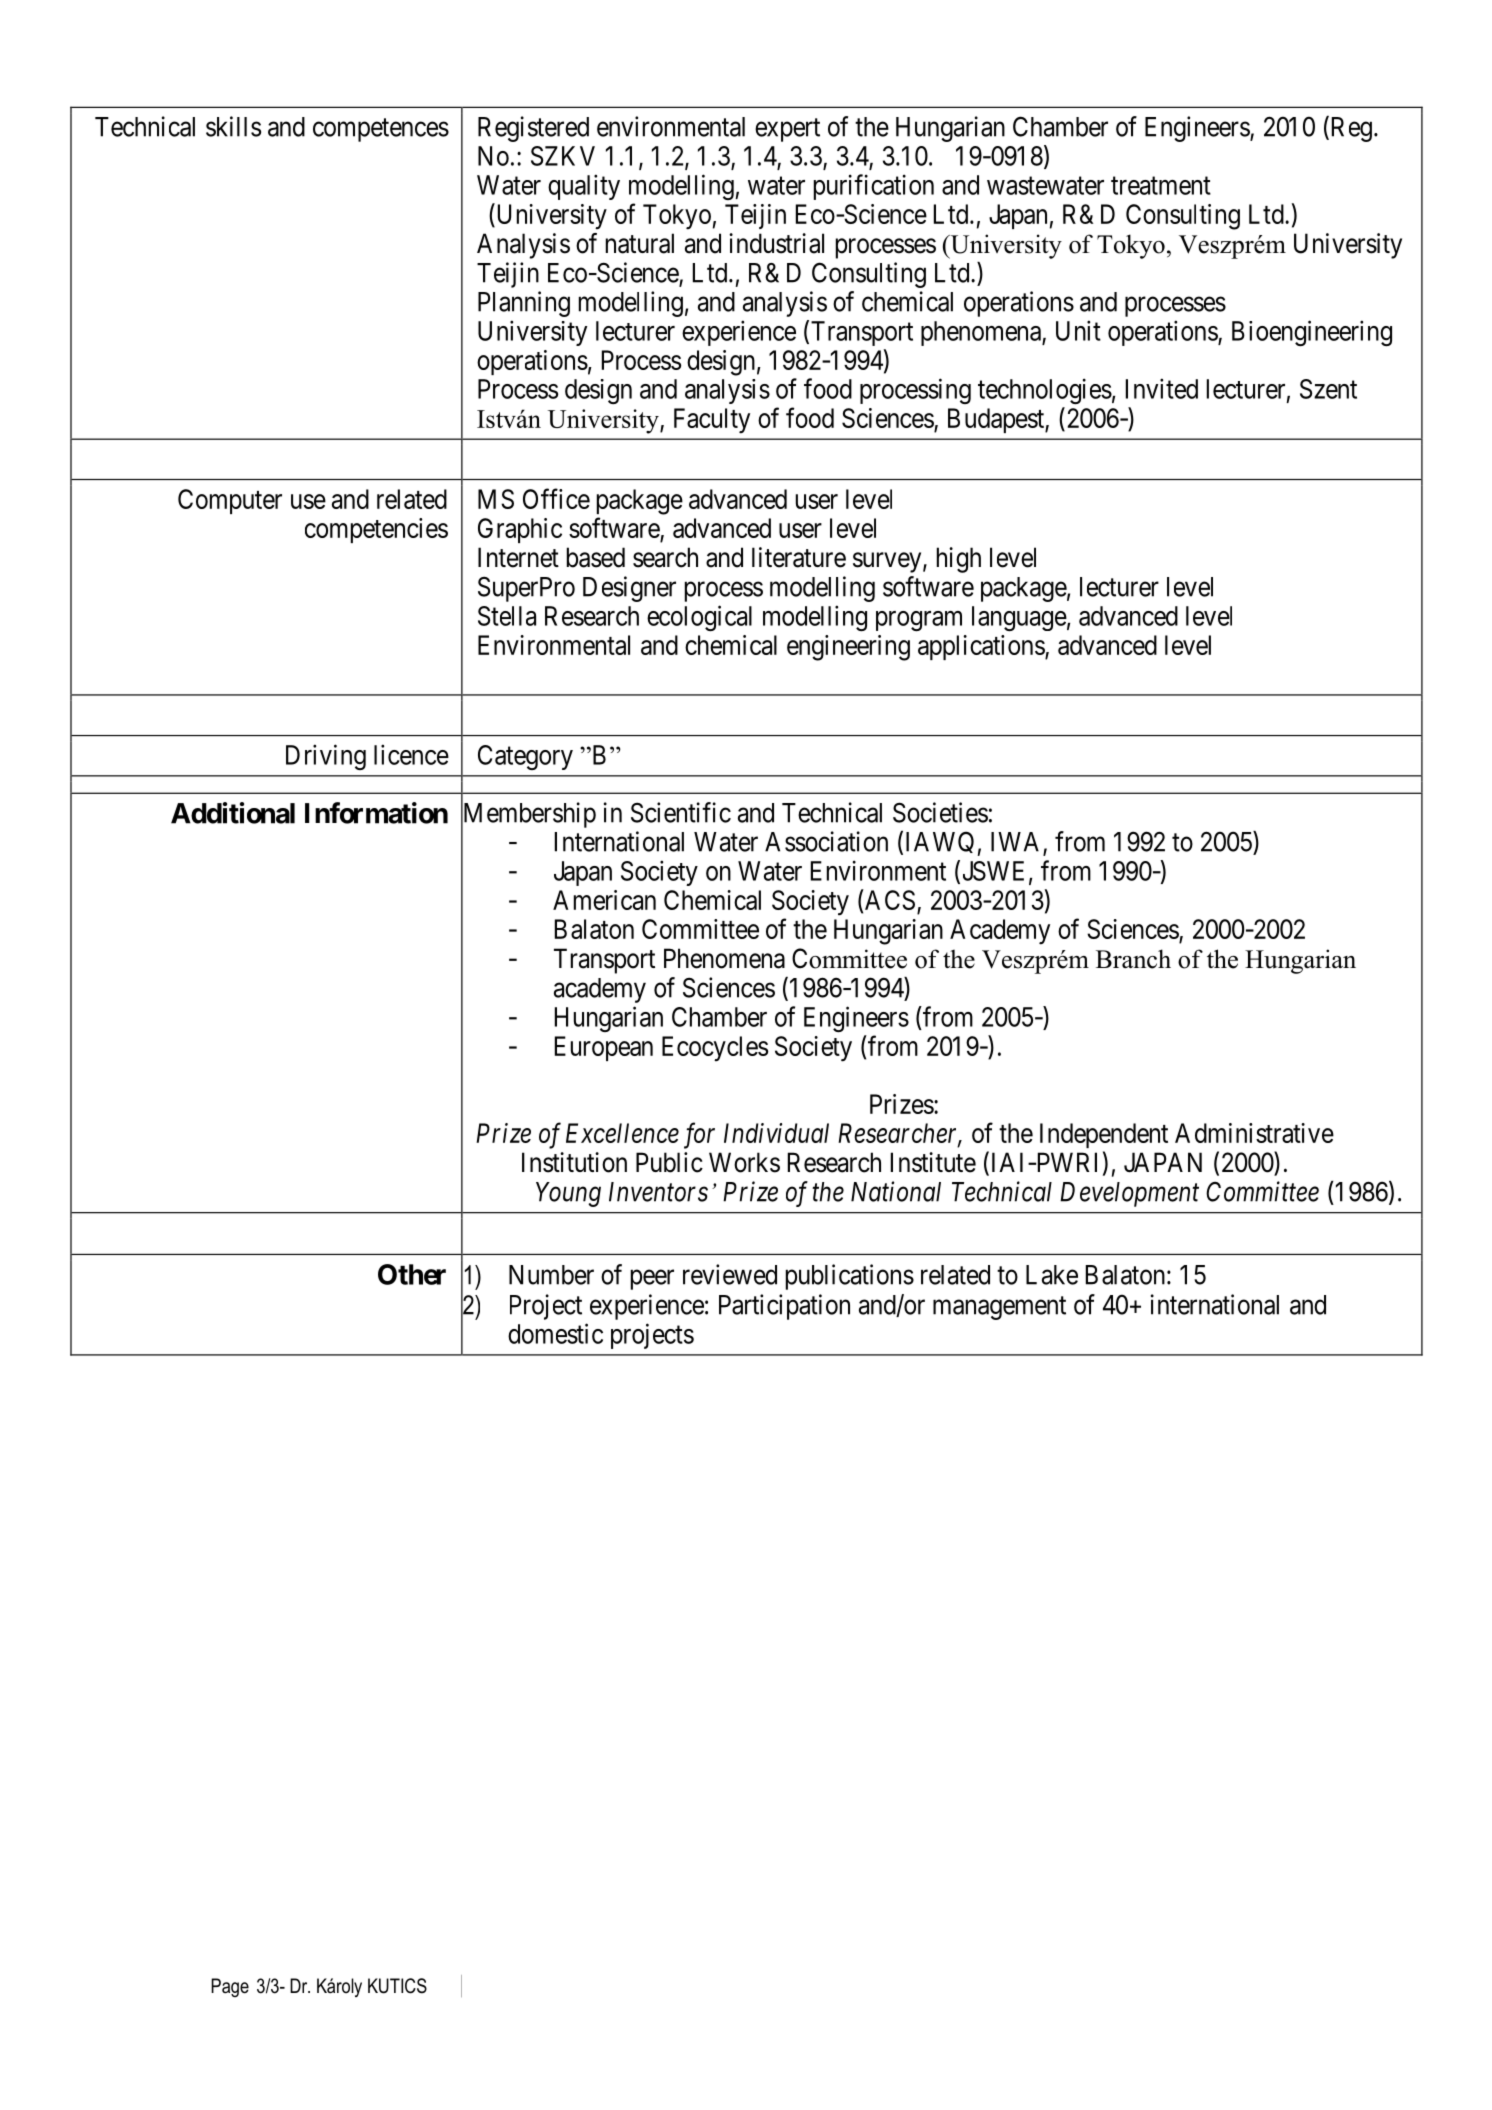  What do you see at coordinates (787, 130) in the screenshot?
I see `expert` at bounding box center [787, 130].
